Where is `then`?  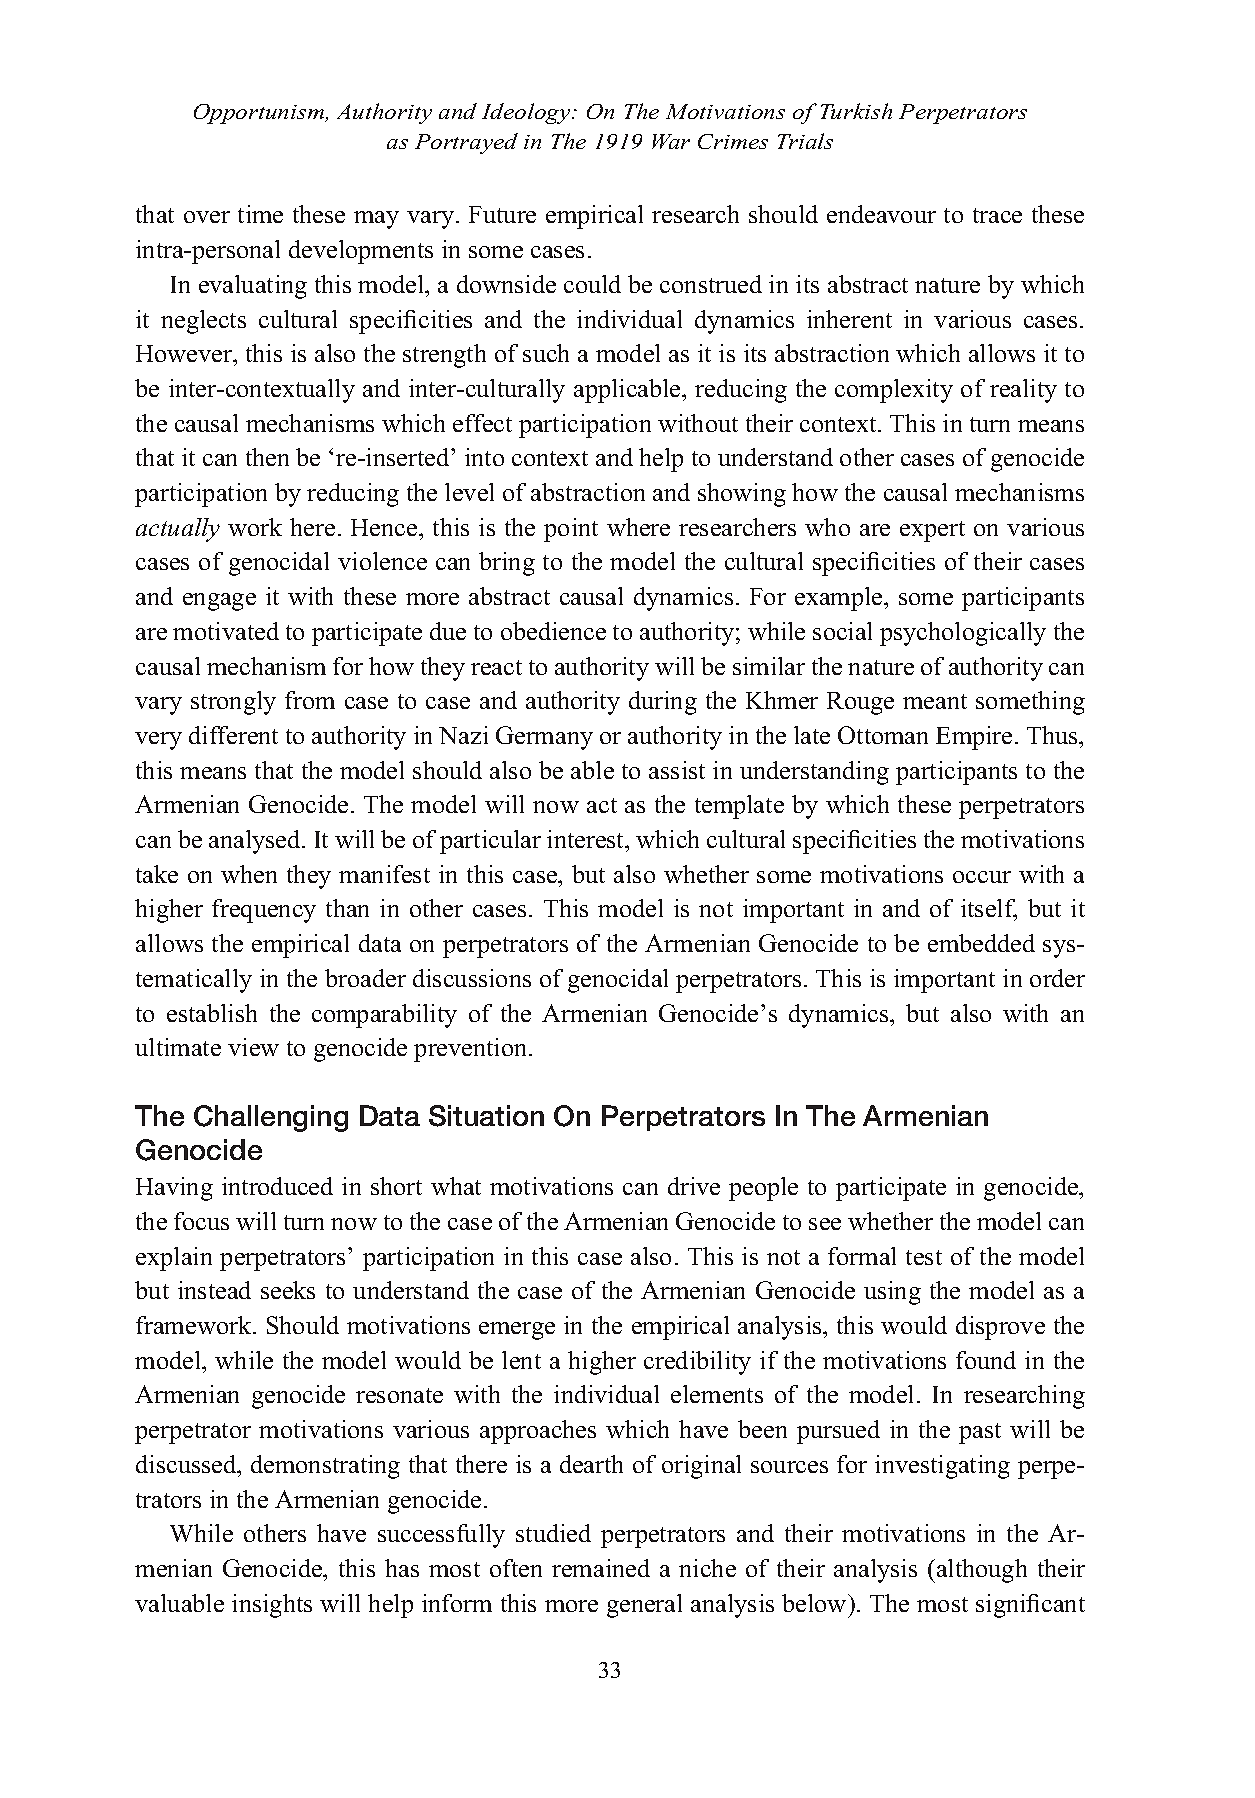
then is located at coordinates (267, 457).
